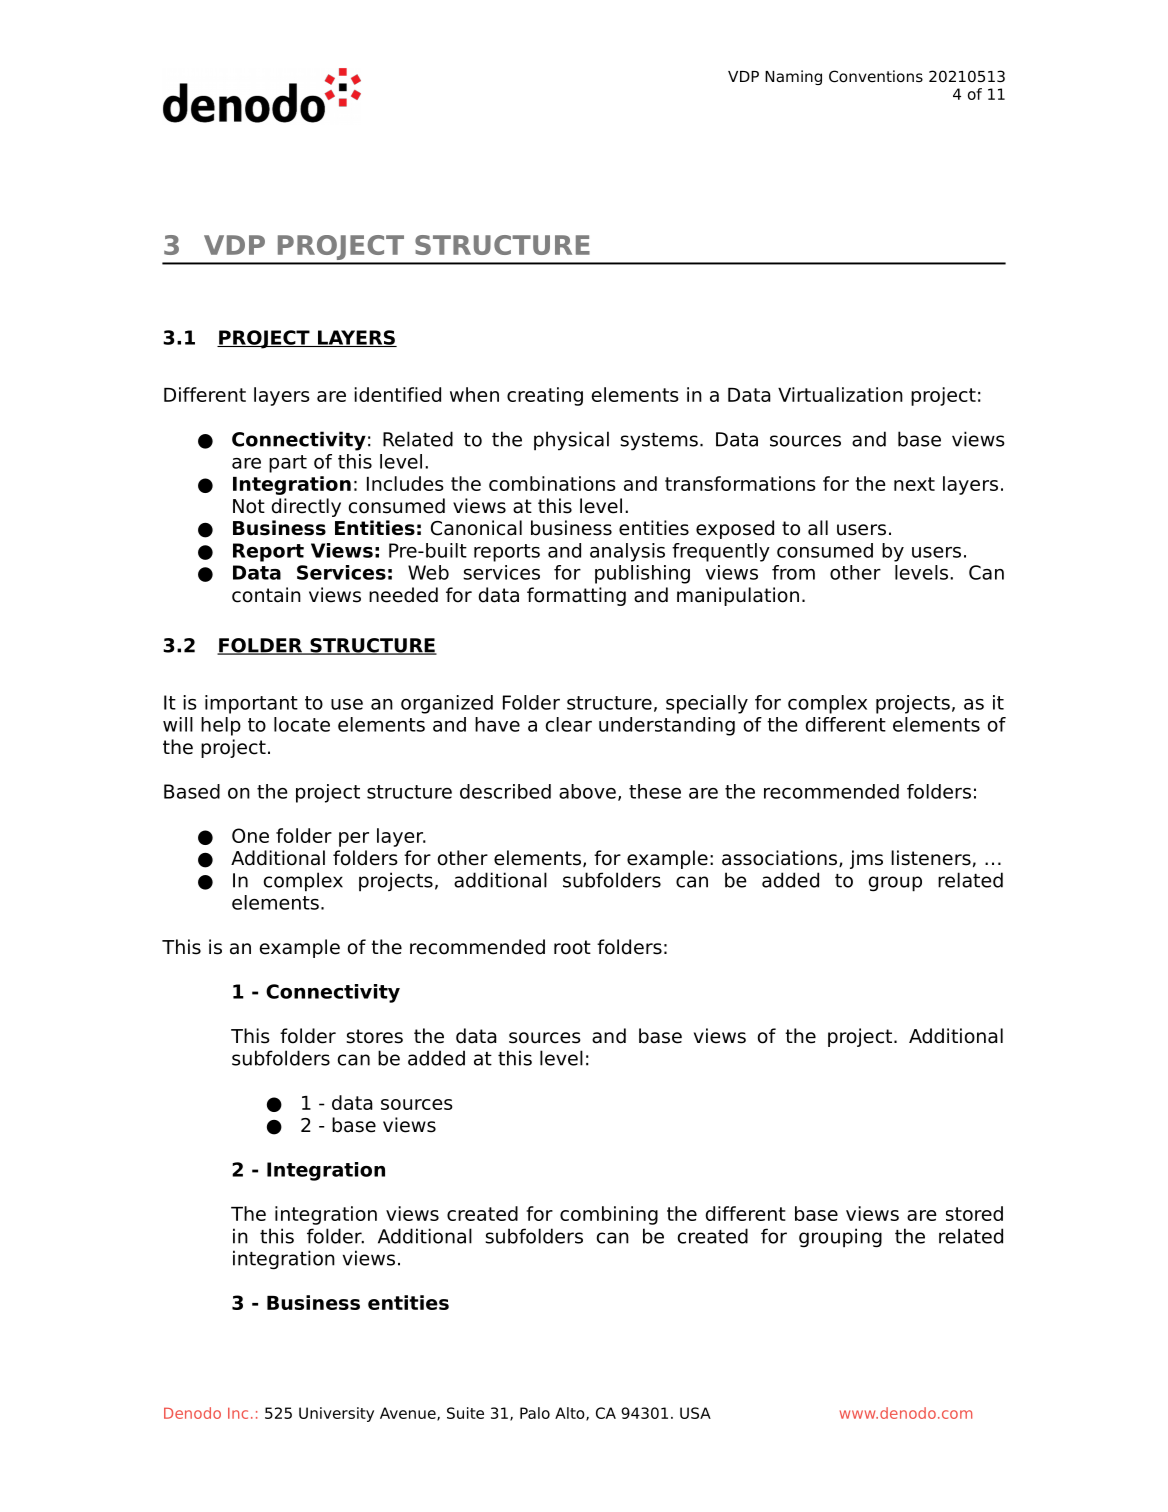 The width and height of the document is (1168, 1512). I want to click on locate, so click(302, 724).
